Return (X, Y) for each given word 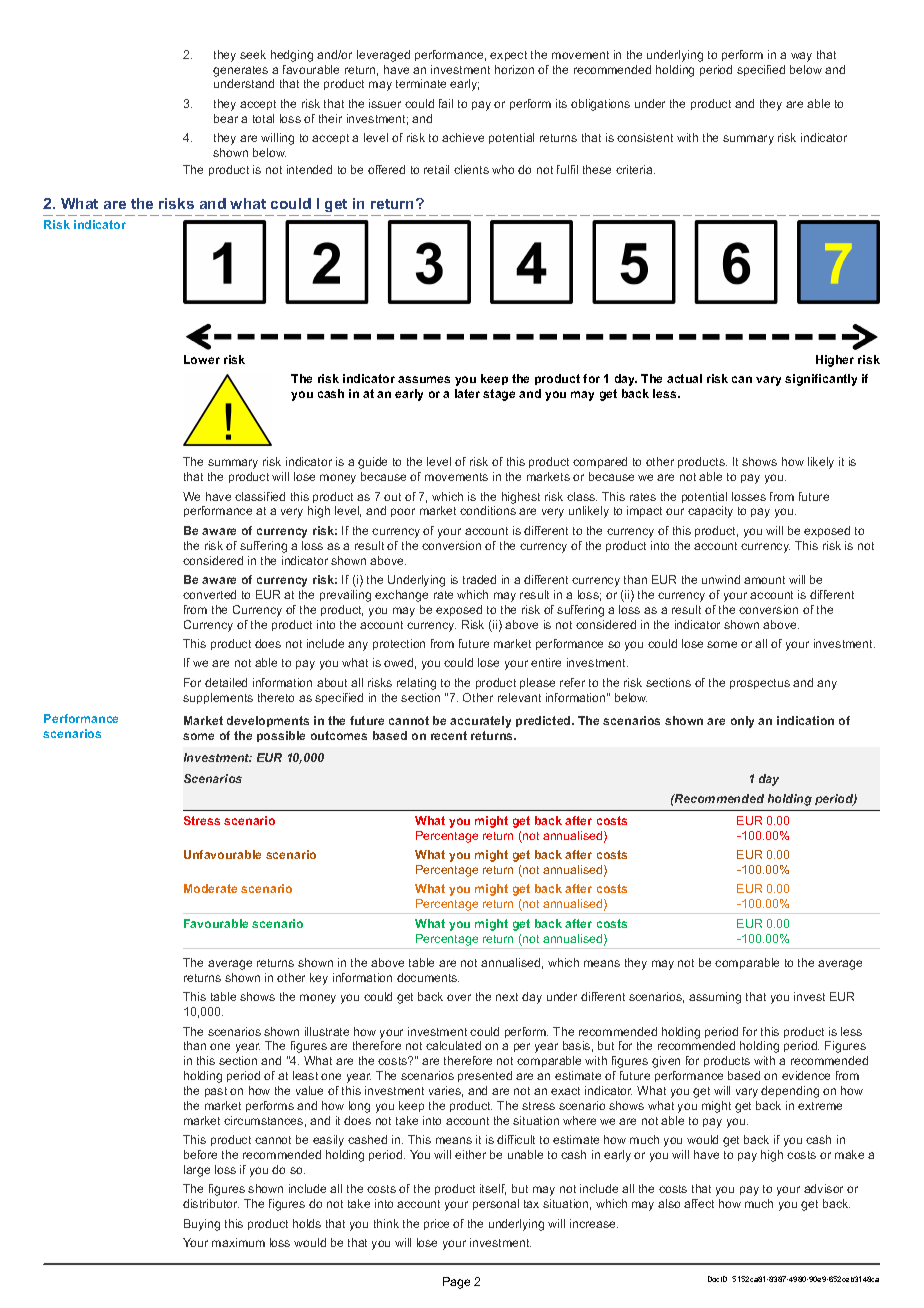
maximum (238, 1242)
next (507, 997)
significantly (821, 380)
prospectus (760, 684)
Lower (202, 359)
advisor (823, 1188)
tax (531, 1204)
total (263, 118)
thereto (276, 697)
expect (508, 56)
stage (499, 395)
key (319, 979)
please (537, 683)
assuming (715, 998)
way (801, 57)
